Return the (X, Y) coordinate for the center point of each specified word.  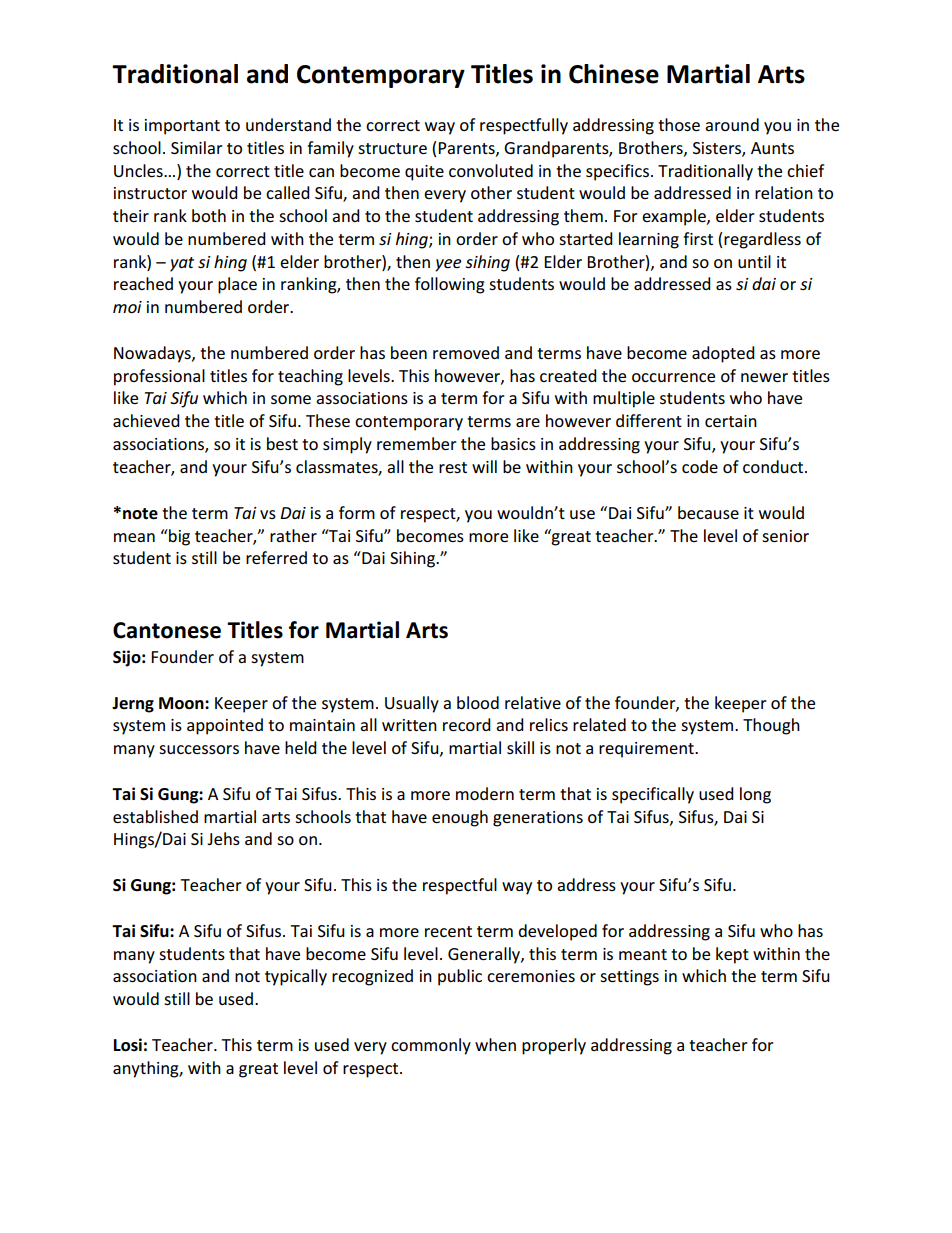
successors (199, 749)
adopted (723, 354)
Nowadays (153, 354)
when (495, 1044)
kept (732, 955)
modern (485, 793)
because (708, 512)
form (357, 512)
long (755, 795)
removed (466, 352)
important (182, 127)
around (732, 124)
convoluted (491, 170)
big (178, 537)
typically (296, 977)
